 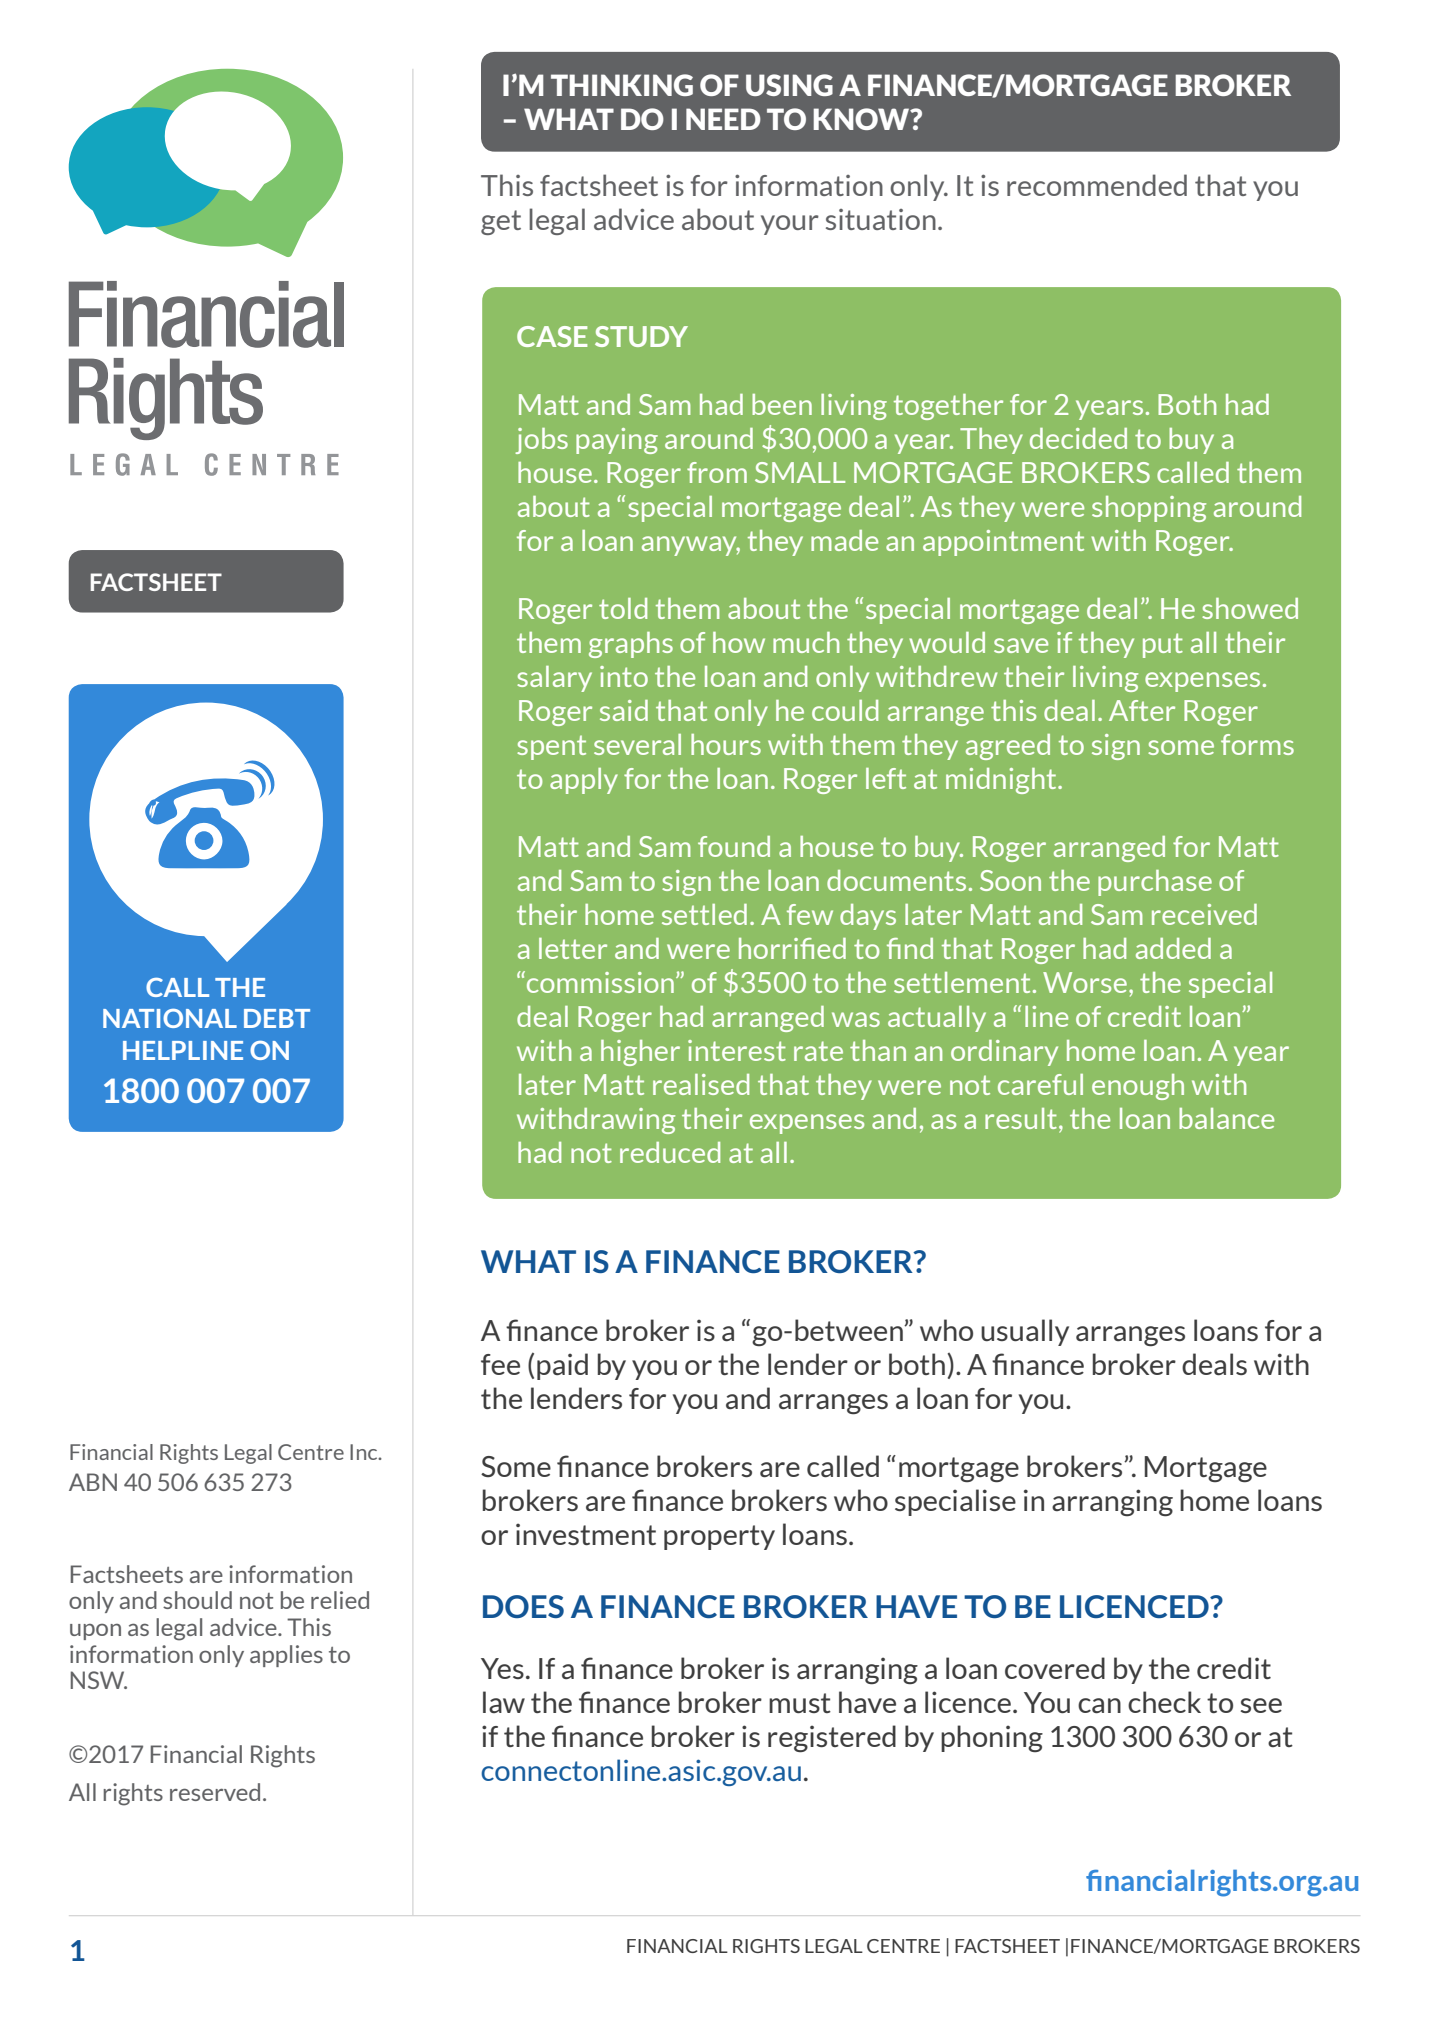 What do you see at coordinates (1173, 948) in the screenshot?
I see `added` at bounding box center [1173, 948].
